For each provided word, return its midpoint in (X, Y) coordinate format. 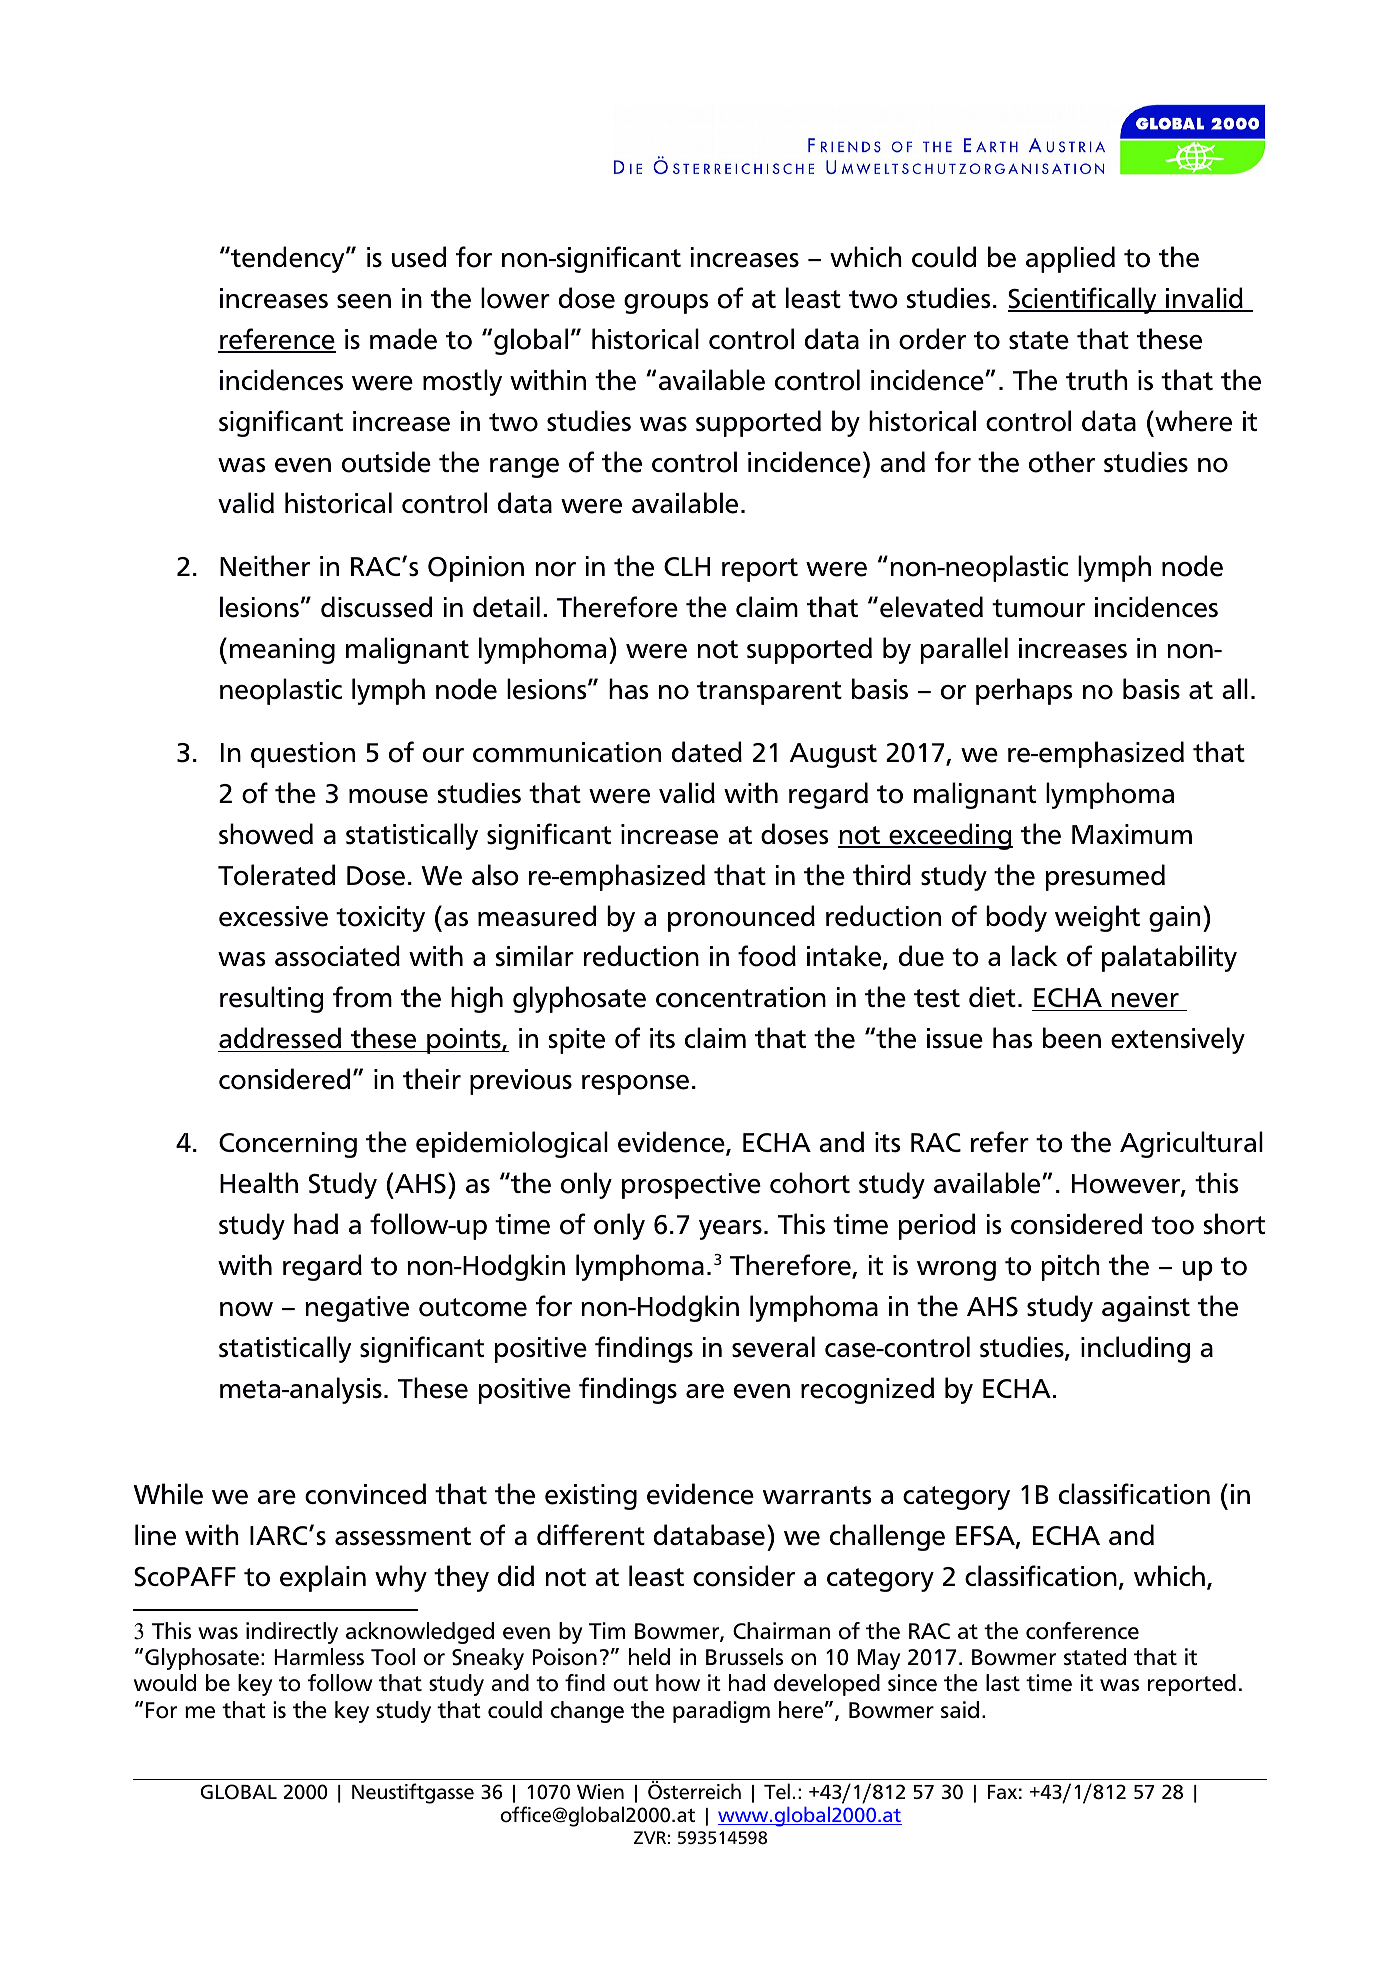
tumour (1038, 608)
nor (555, 569)
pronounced (741, 918)
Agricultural (1191, 1144)
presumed (1105, 877)
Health (259, 1183)
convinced (365, 1494)
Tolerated (276, 875)
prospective (691, 1186)
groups (666, 304)
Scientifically (1083, 300)
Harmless (319, 1657)
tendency (288, 259)
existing (591, 1497)
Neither (265, 566)
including (1135, 1349)
